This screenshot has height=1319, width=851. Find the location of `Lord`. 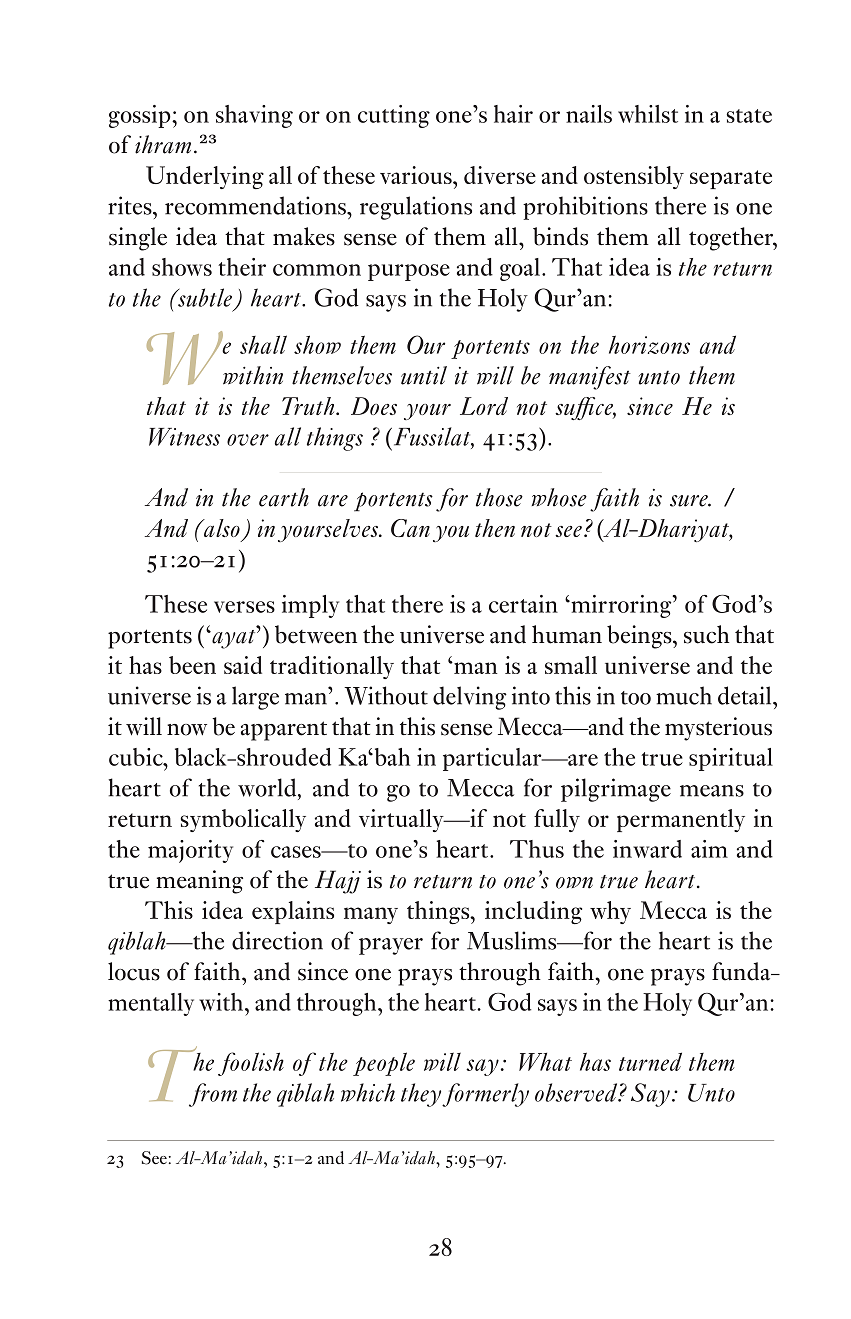

Lord is located at coordinates (484, 406).
